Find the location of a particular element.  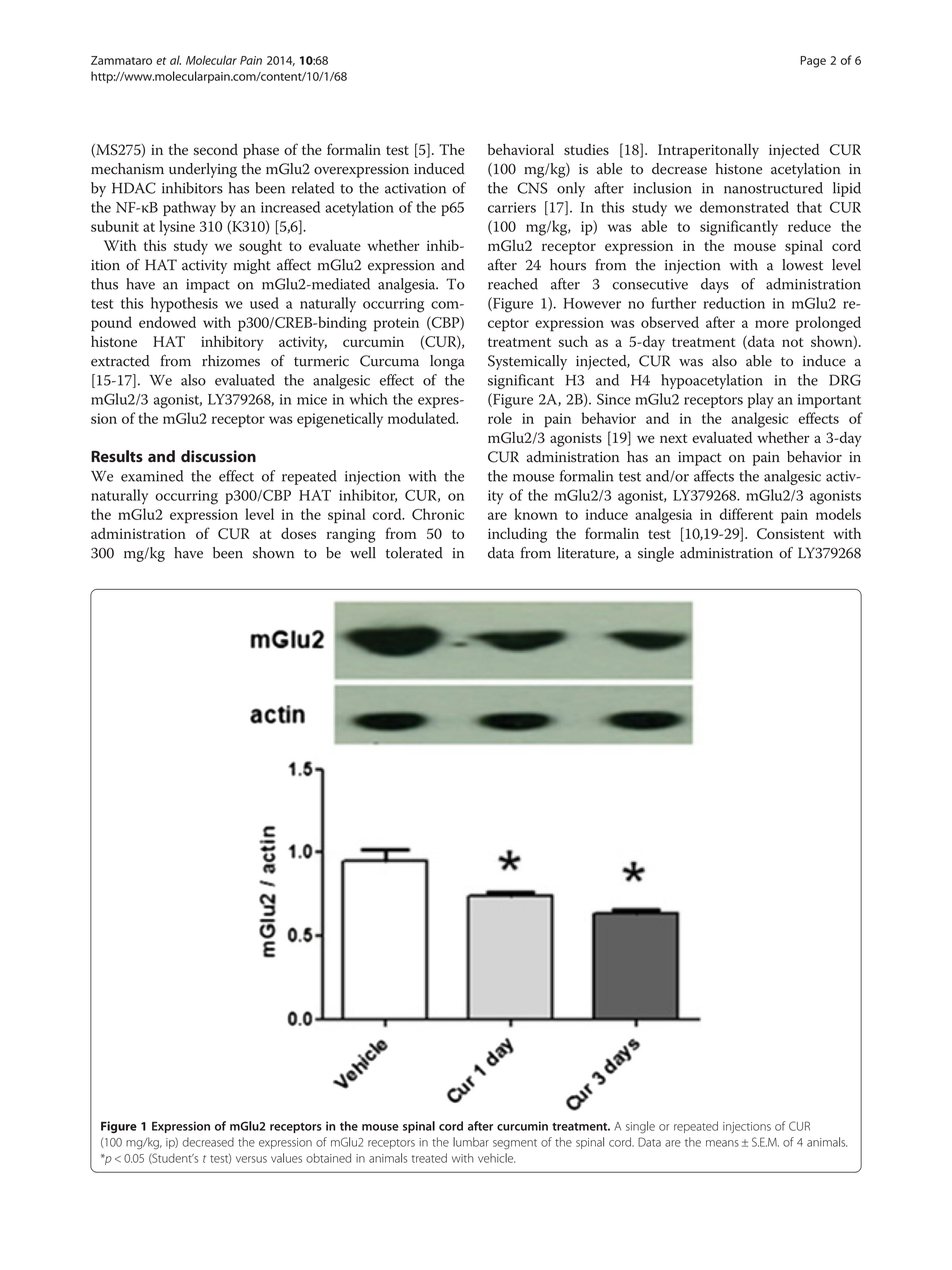

Page is located at coordinates (813, 62).
